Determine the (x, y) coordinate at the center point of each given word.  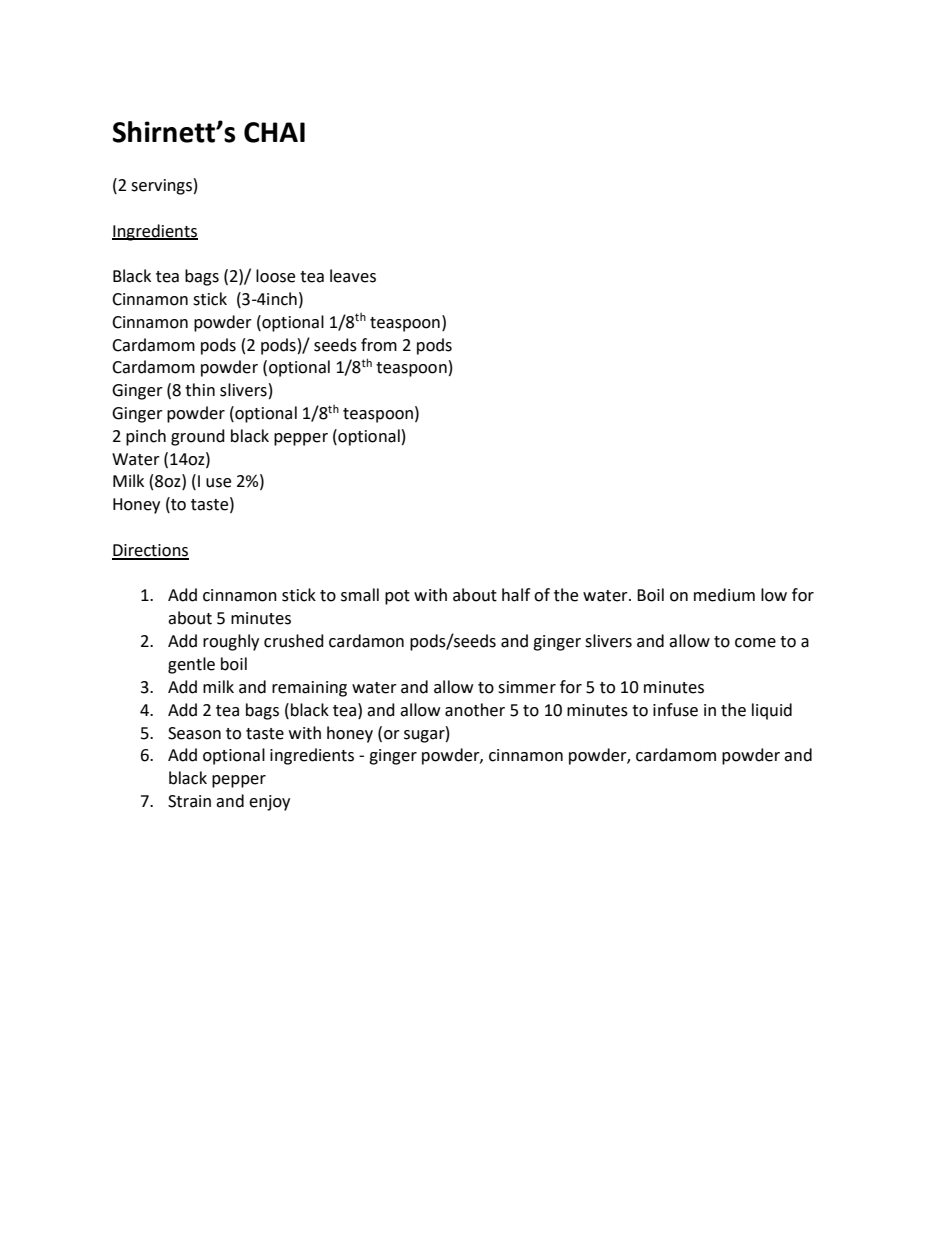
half (516, 595)
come (755, 643)
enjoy (269, 803)
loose (275, 276)
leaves (353, 276)
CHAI (274, 132)
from (379, 345)
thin (200, 390)
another (475, 710)
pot (397, 597)
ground (198, 437)
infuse (675, 710)
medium (724, 595)
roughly (231, 642)
